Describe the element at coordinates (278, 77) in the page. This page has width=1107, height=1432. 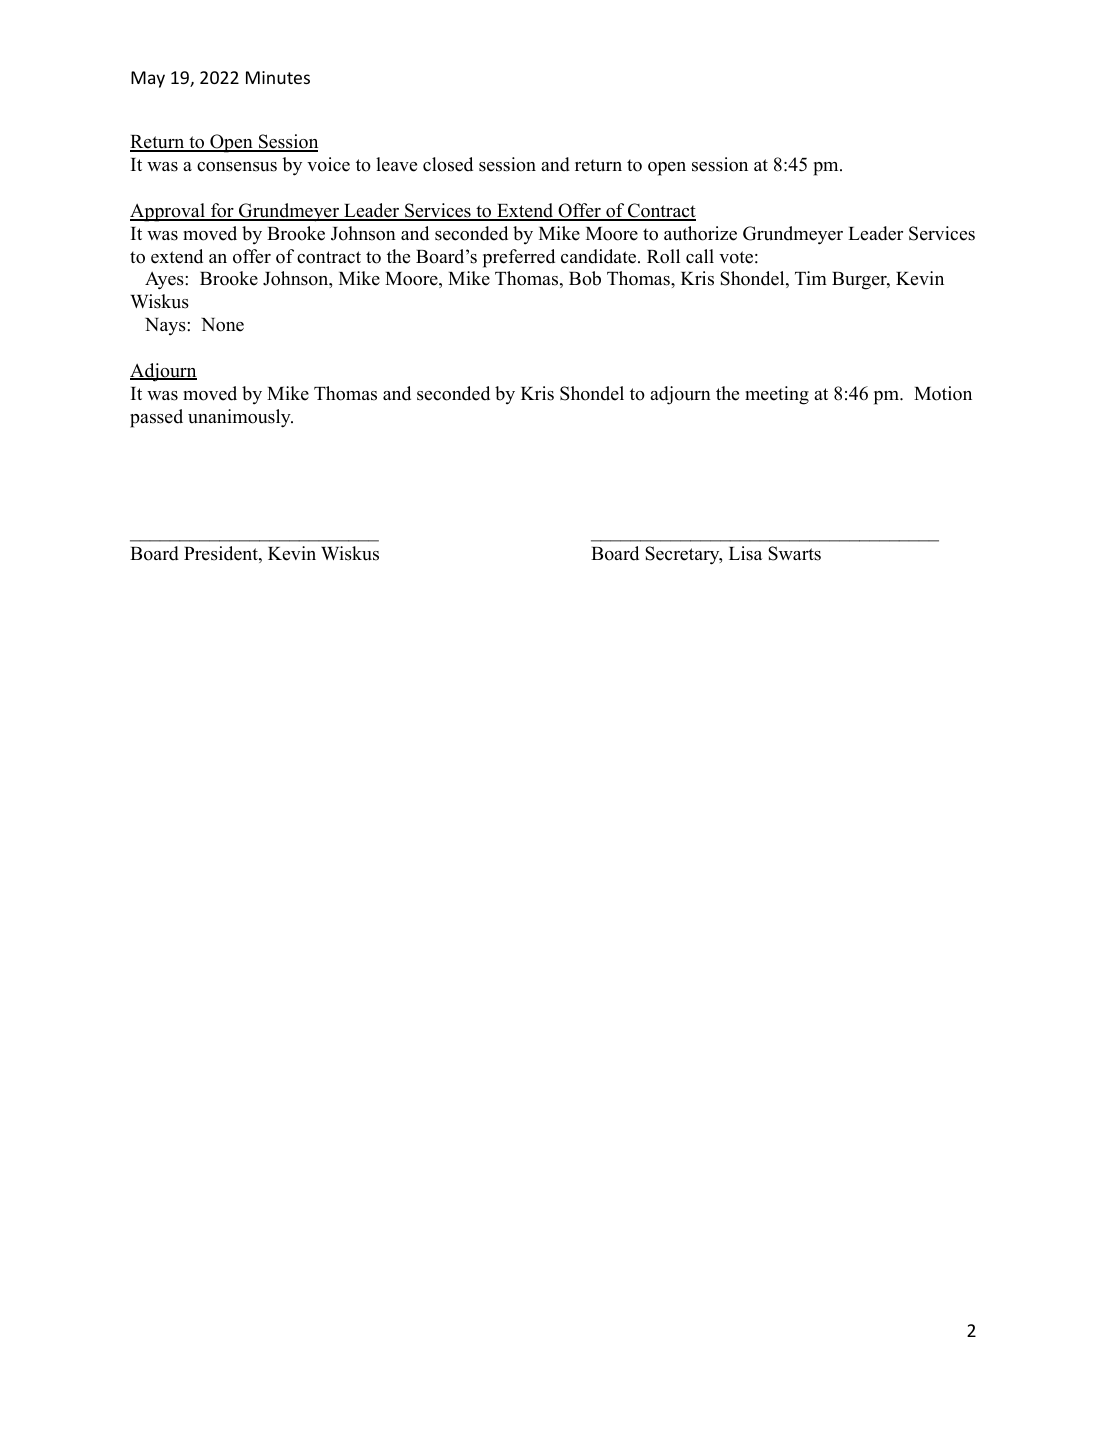
I see `Minutes` at that location.
